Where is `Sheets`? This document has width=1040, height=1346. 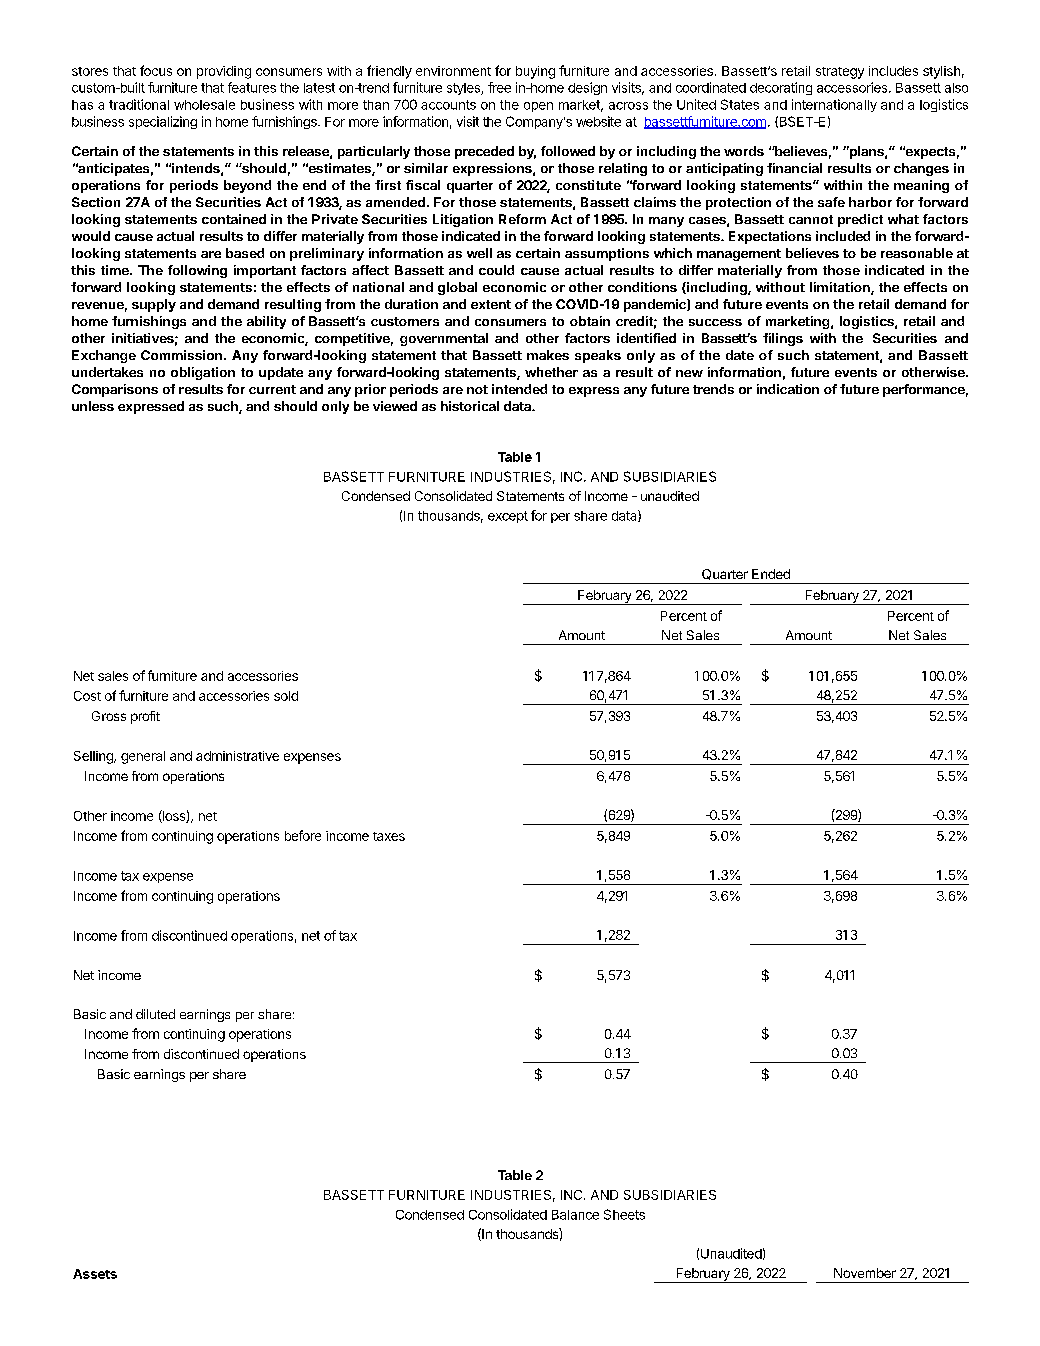
Sheets is located at coordinates (624, 1214).
